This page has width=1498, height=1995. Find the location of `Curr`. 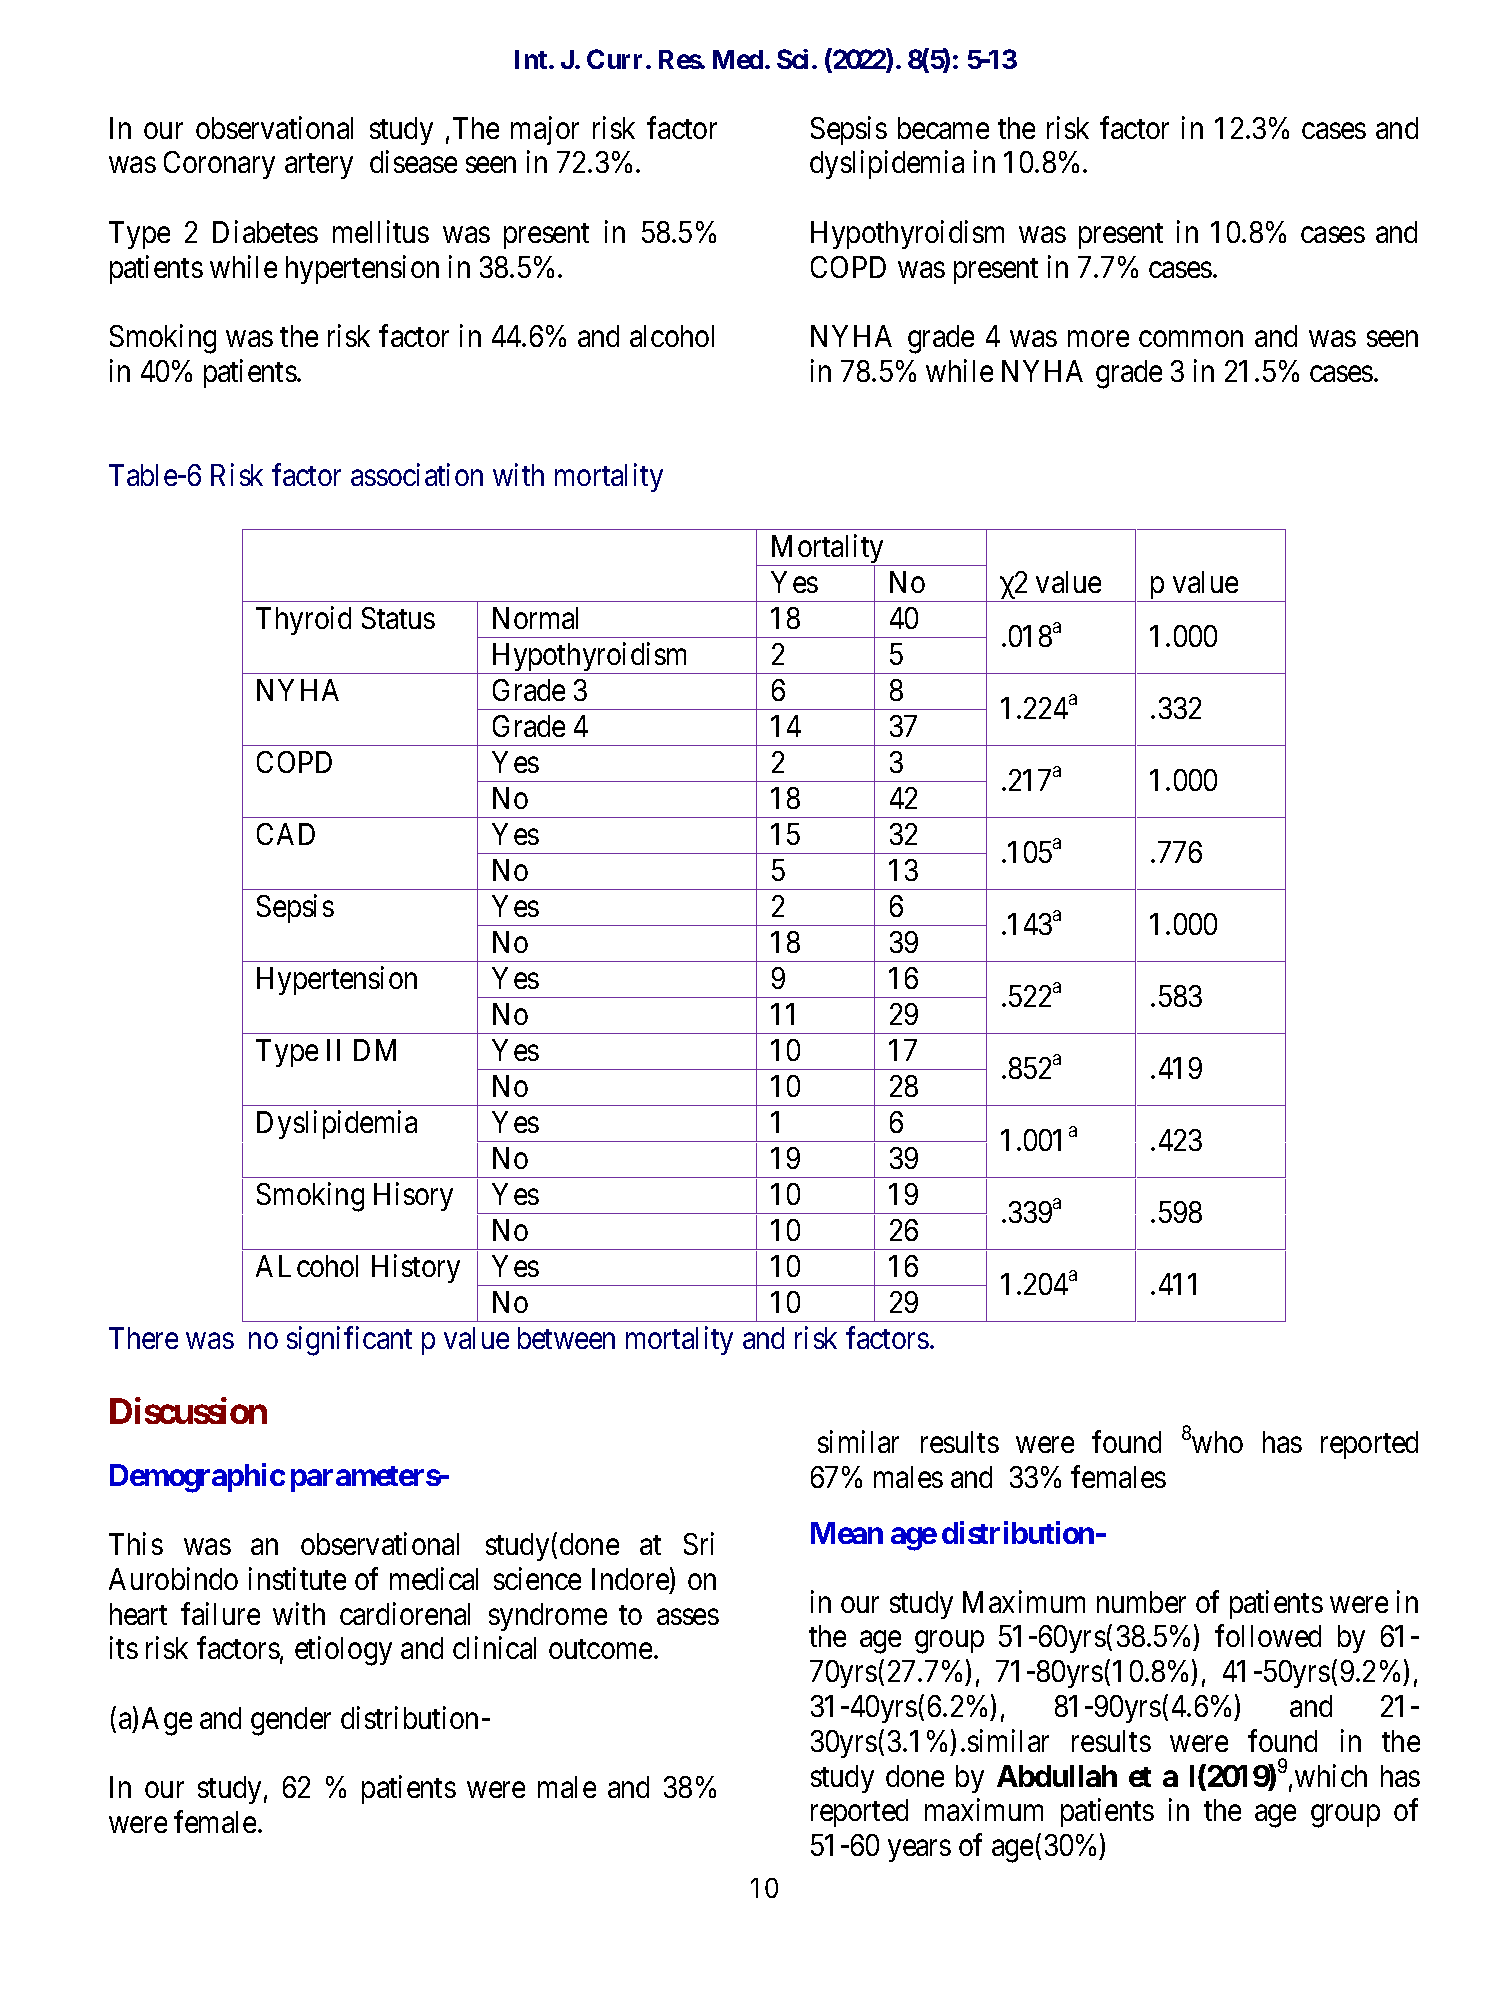

Curr is located at coordinates (617, 59).
